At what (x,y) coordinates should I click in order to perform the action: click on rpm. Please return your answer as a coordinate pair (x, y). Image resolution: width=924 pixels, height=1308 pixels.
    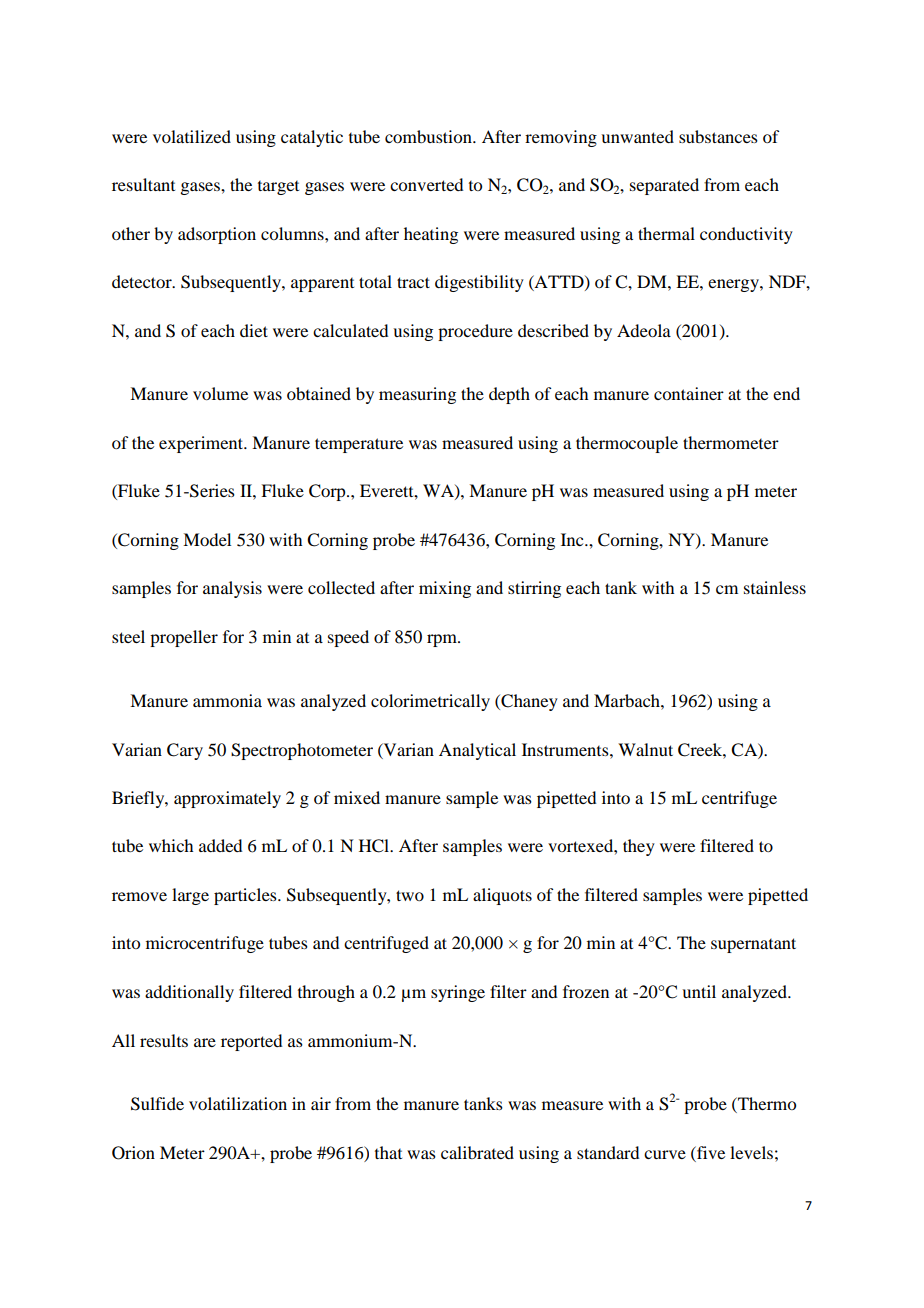
    Looking at the image, I should click on (443, 640).
